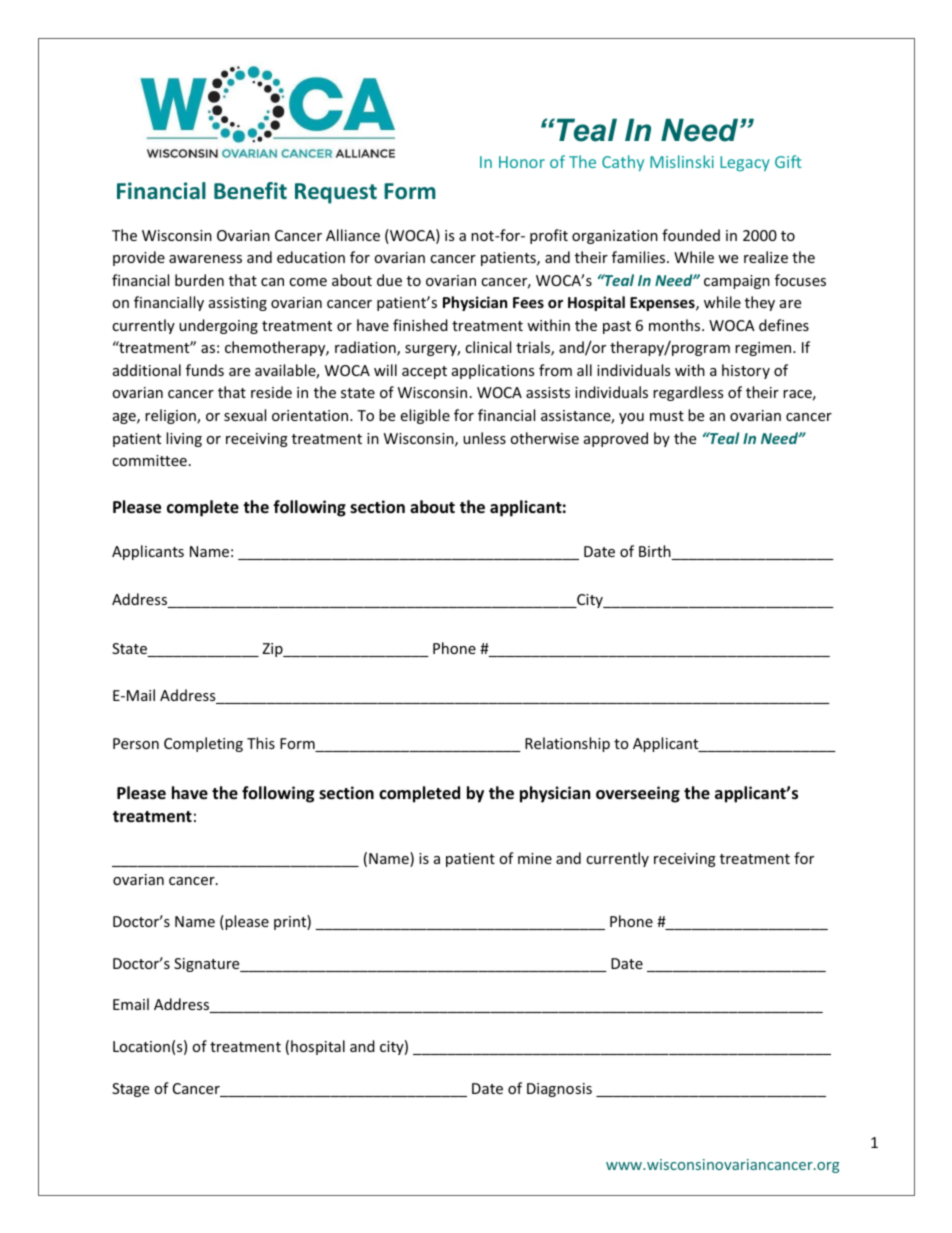 Image resolution: width=952 pixels, height=1233 pixels. Describe the element at coordinates (184, 439) in the screenshot. I see `living` at that location.
